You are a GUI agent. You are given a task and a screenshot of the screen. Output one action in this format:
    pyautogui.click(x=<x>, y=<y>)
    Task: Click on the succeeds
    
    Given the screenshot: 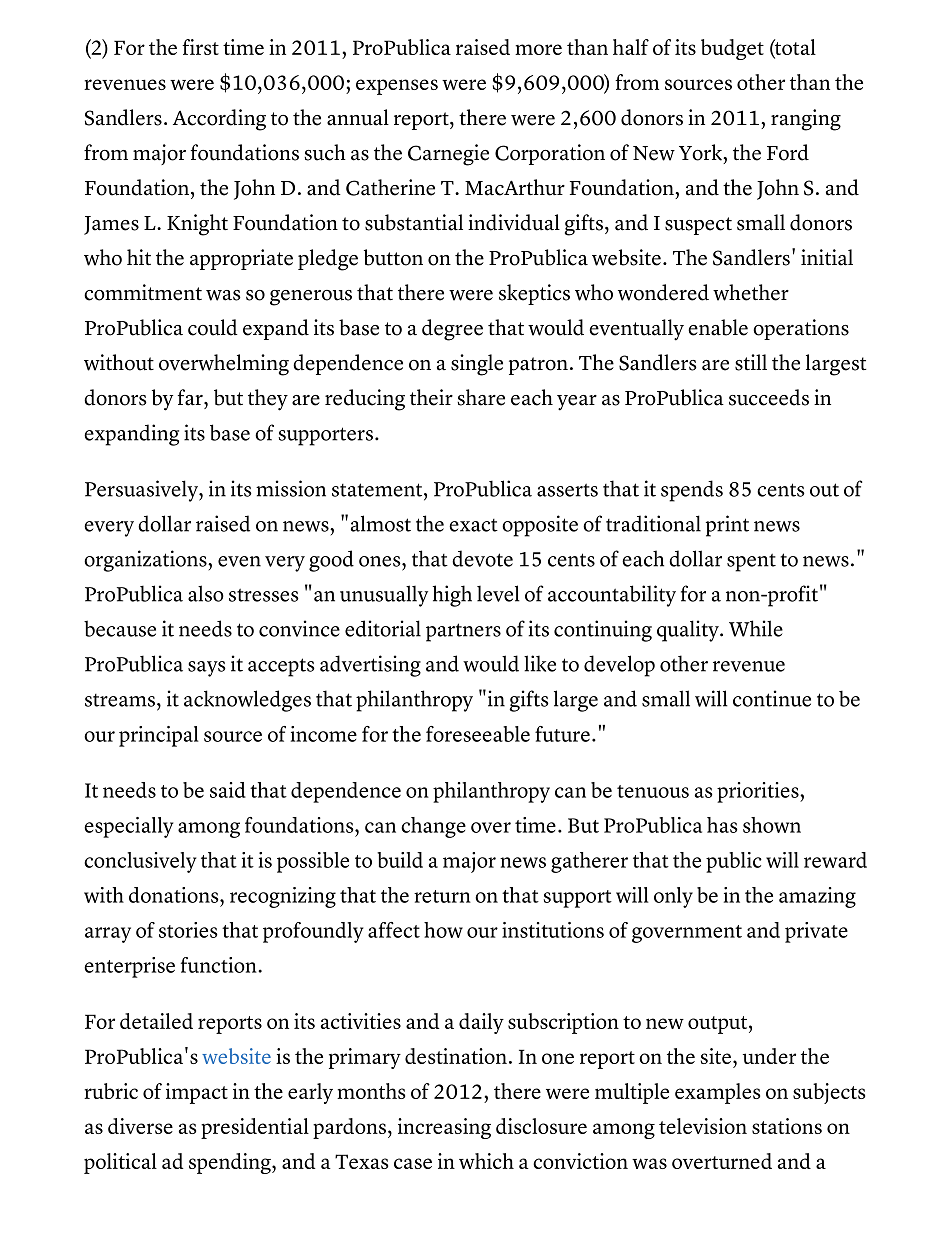 What is the action you would take?
    pyautogui.click(x=769, y=397)
